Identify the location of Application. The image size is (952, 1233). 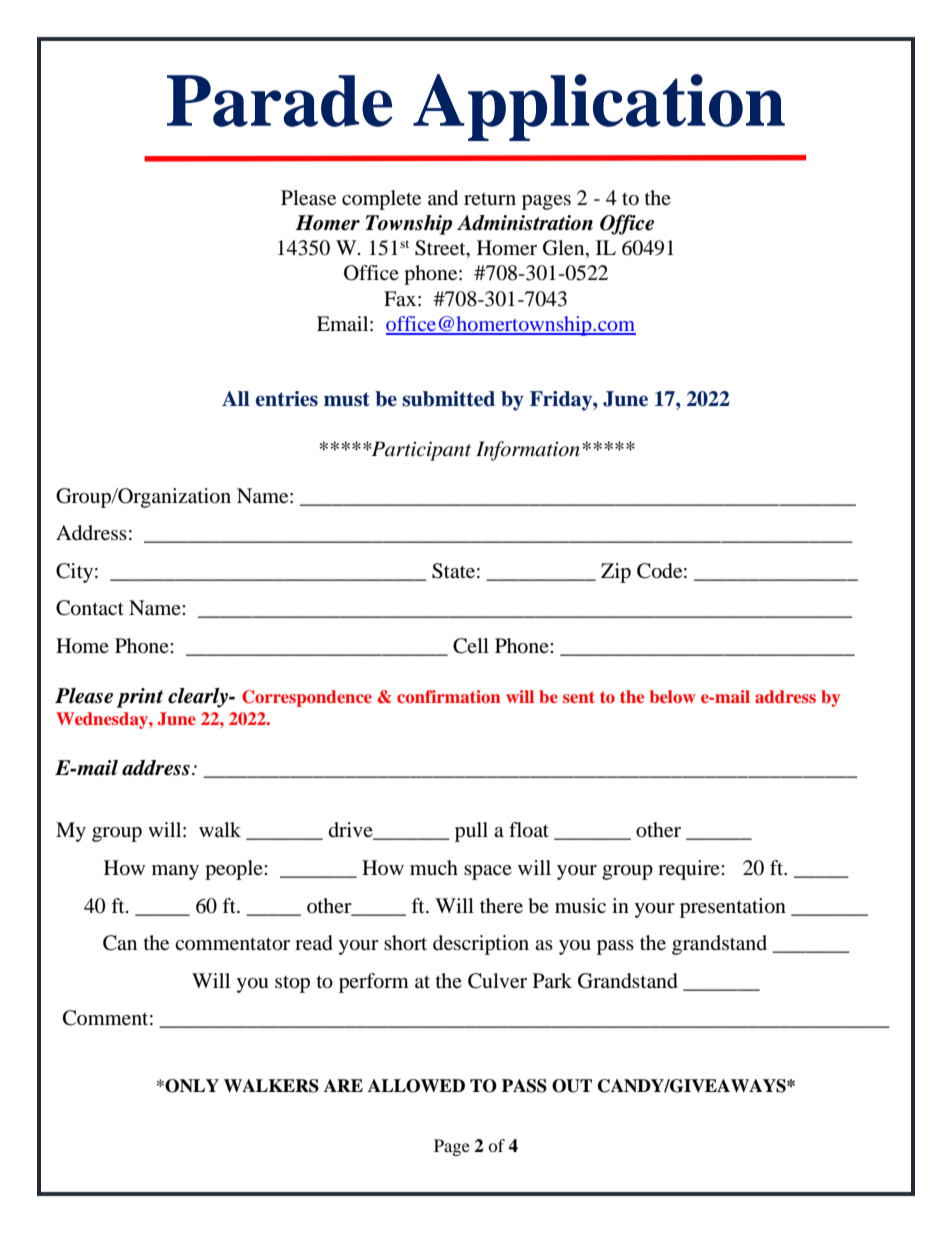
(599, 107).
